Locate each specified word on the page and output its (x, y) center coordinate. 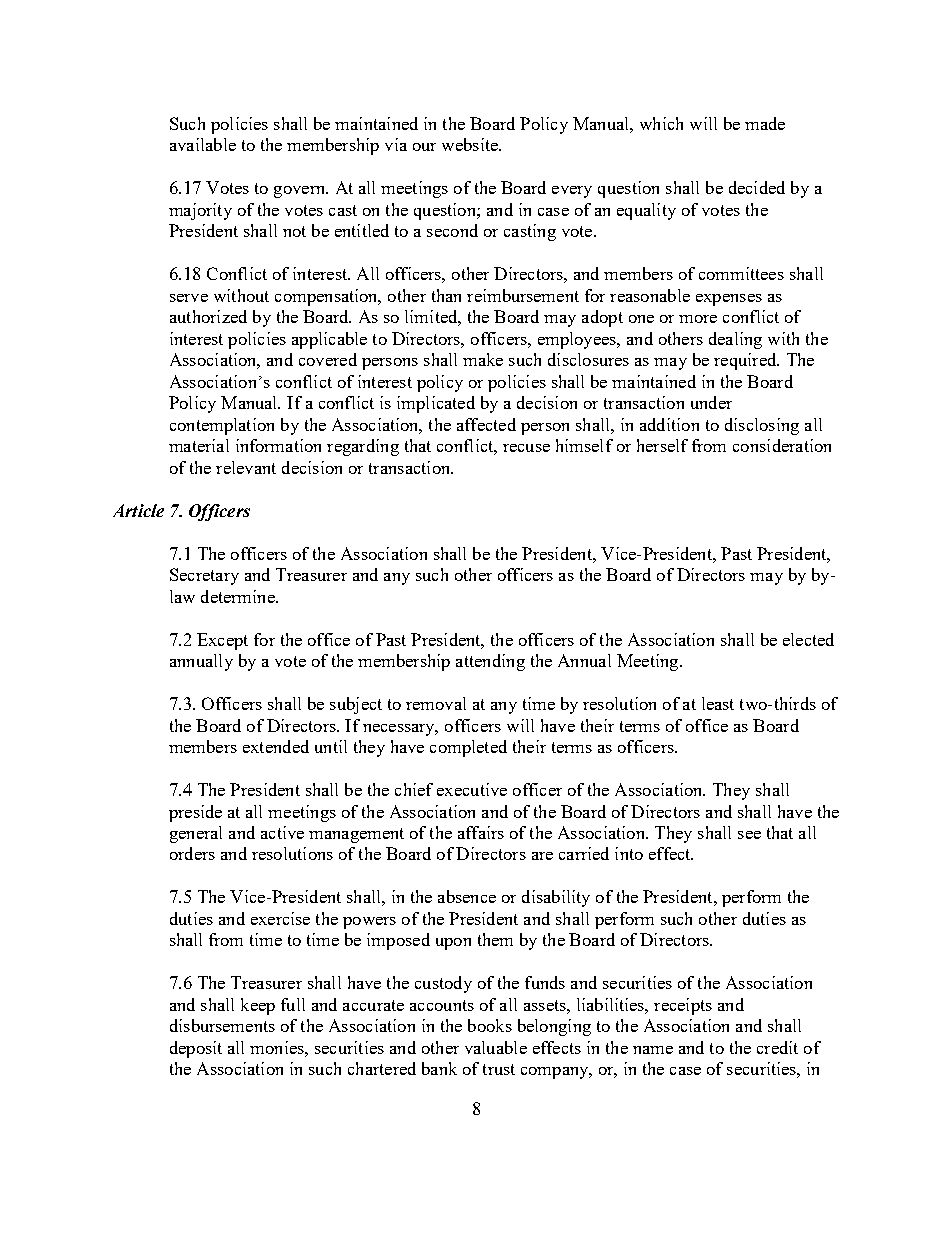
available (203, 144)
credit (777, 1047)
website (471, 144)
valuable (496, 1047)
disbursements (222, 1025)
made (765, 123)
